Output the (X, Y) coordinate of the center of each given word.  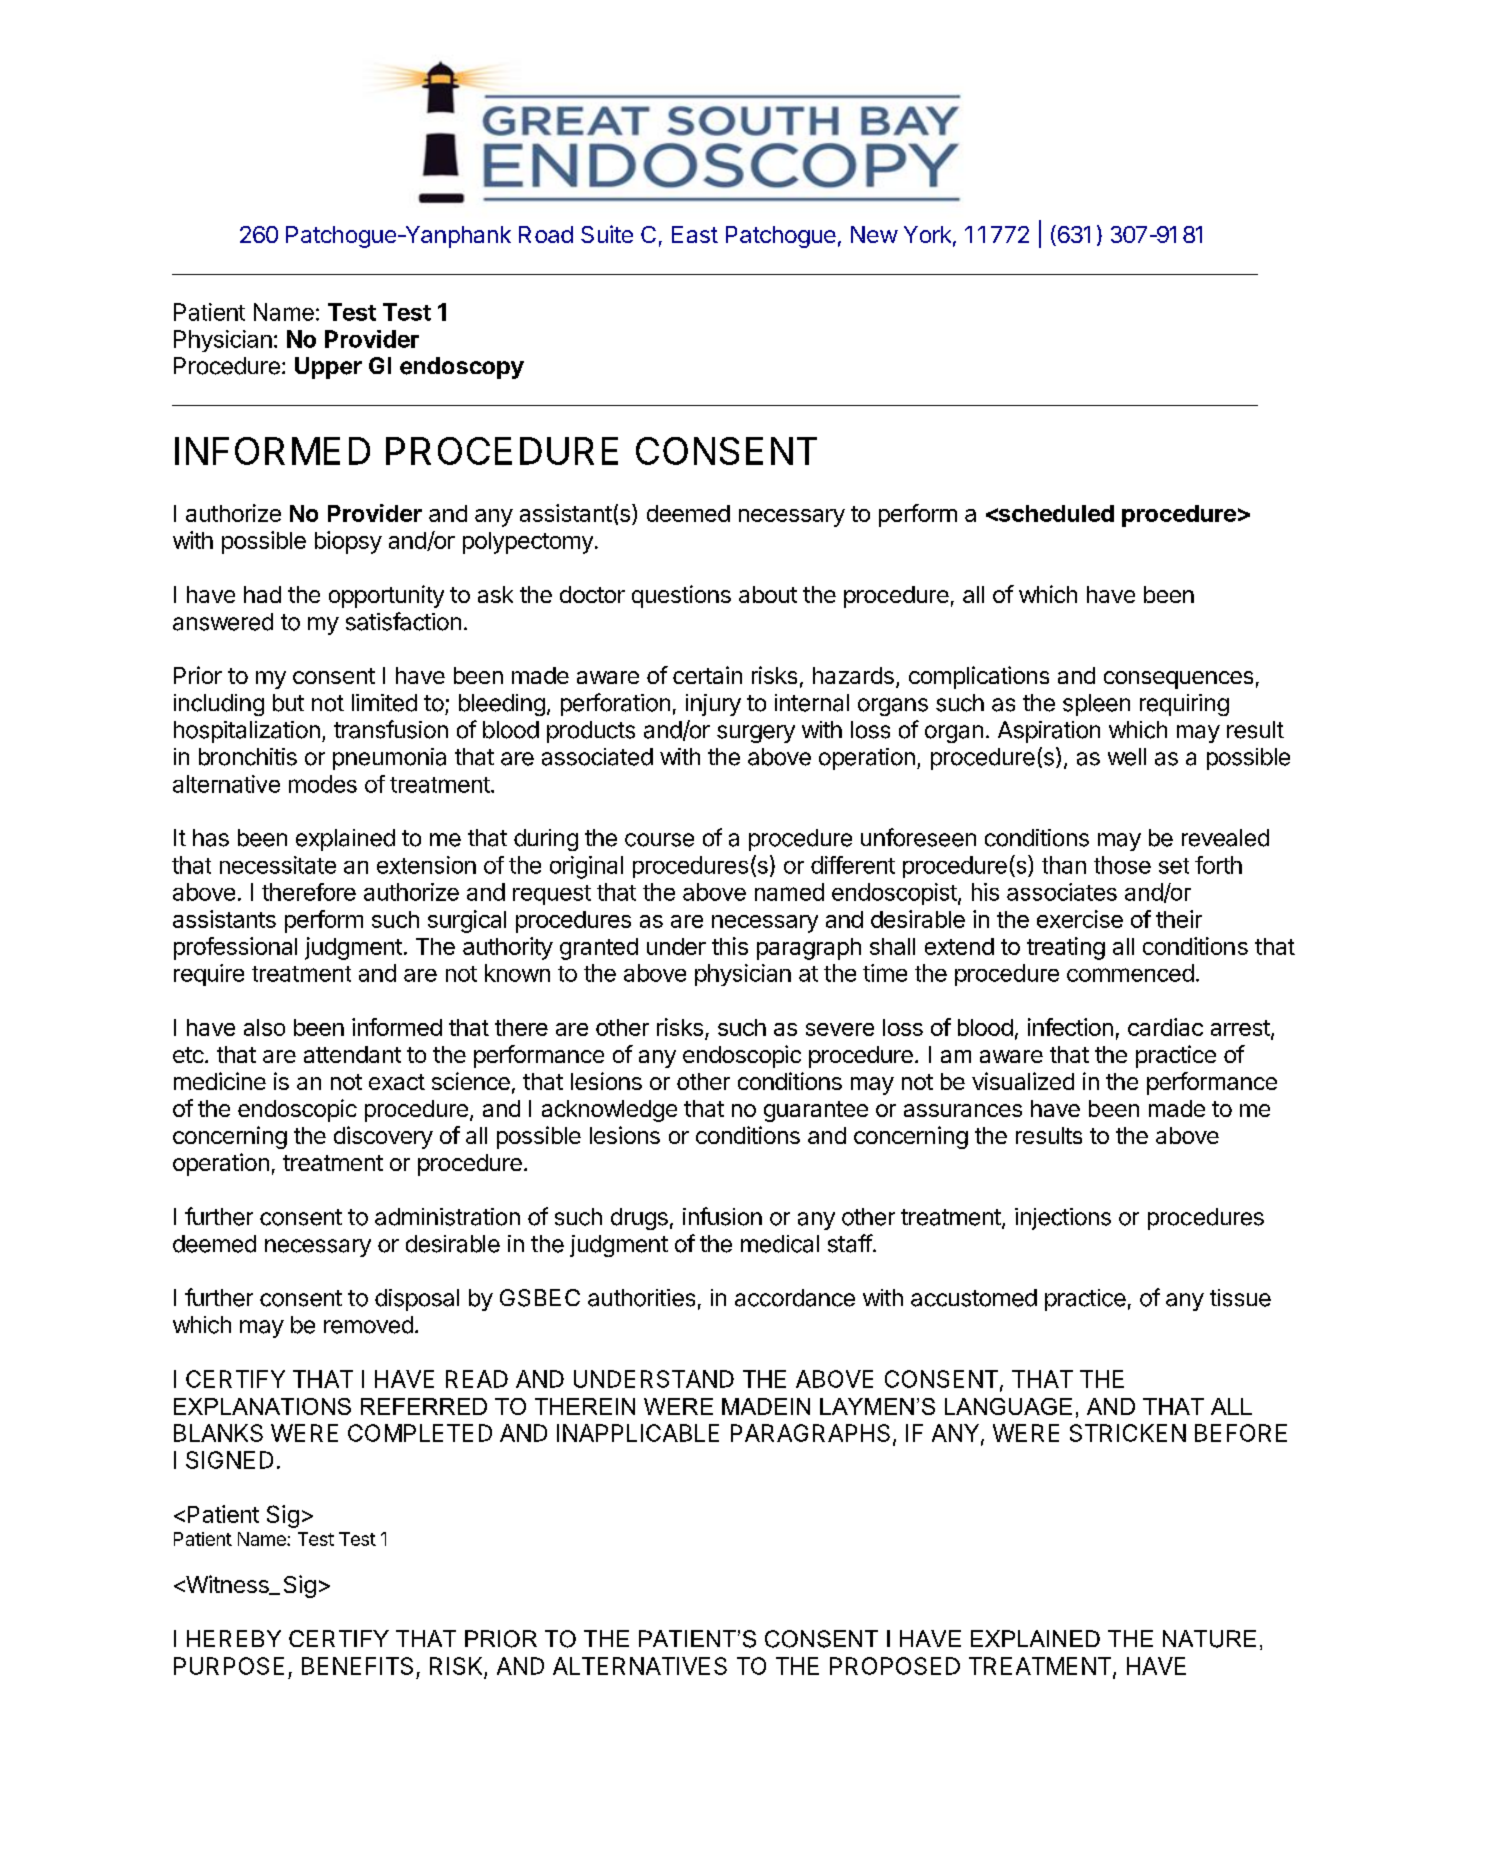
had (262, 594)
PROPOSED (895, 1666)
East (695, 234)
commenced (1130, 973)
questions (681, 596)
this (730, 946)
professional (235, 948)
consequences (1178, 680)
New (874, 234)
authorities (641, 1298)
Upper (328, 368)
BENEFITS (357, 1666)
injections (1063, 1219)
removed (368, 1325)
